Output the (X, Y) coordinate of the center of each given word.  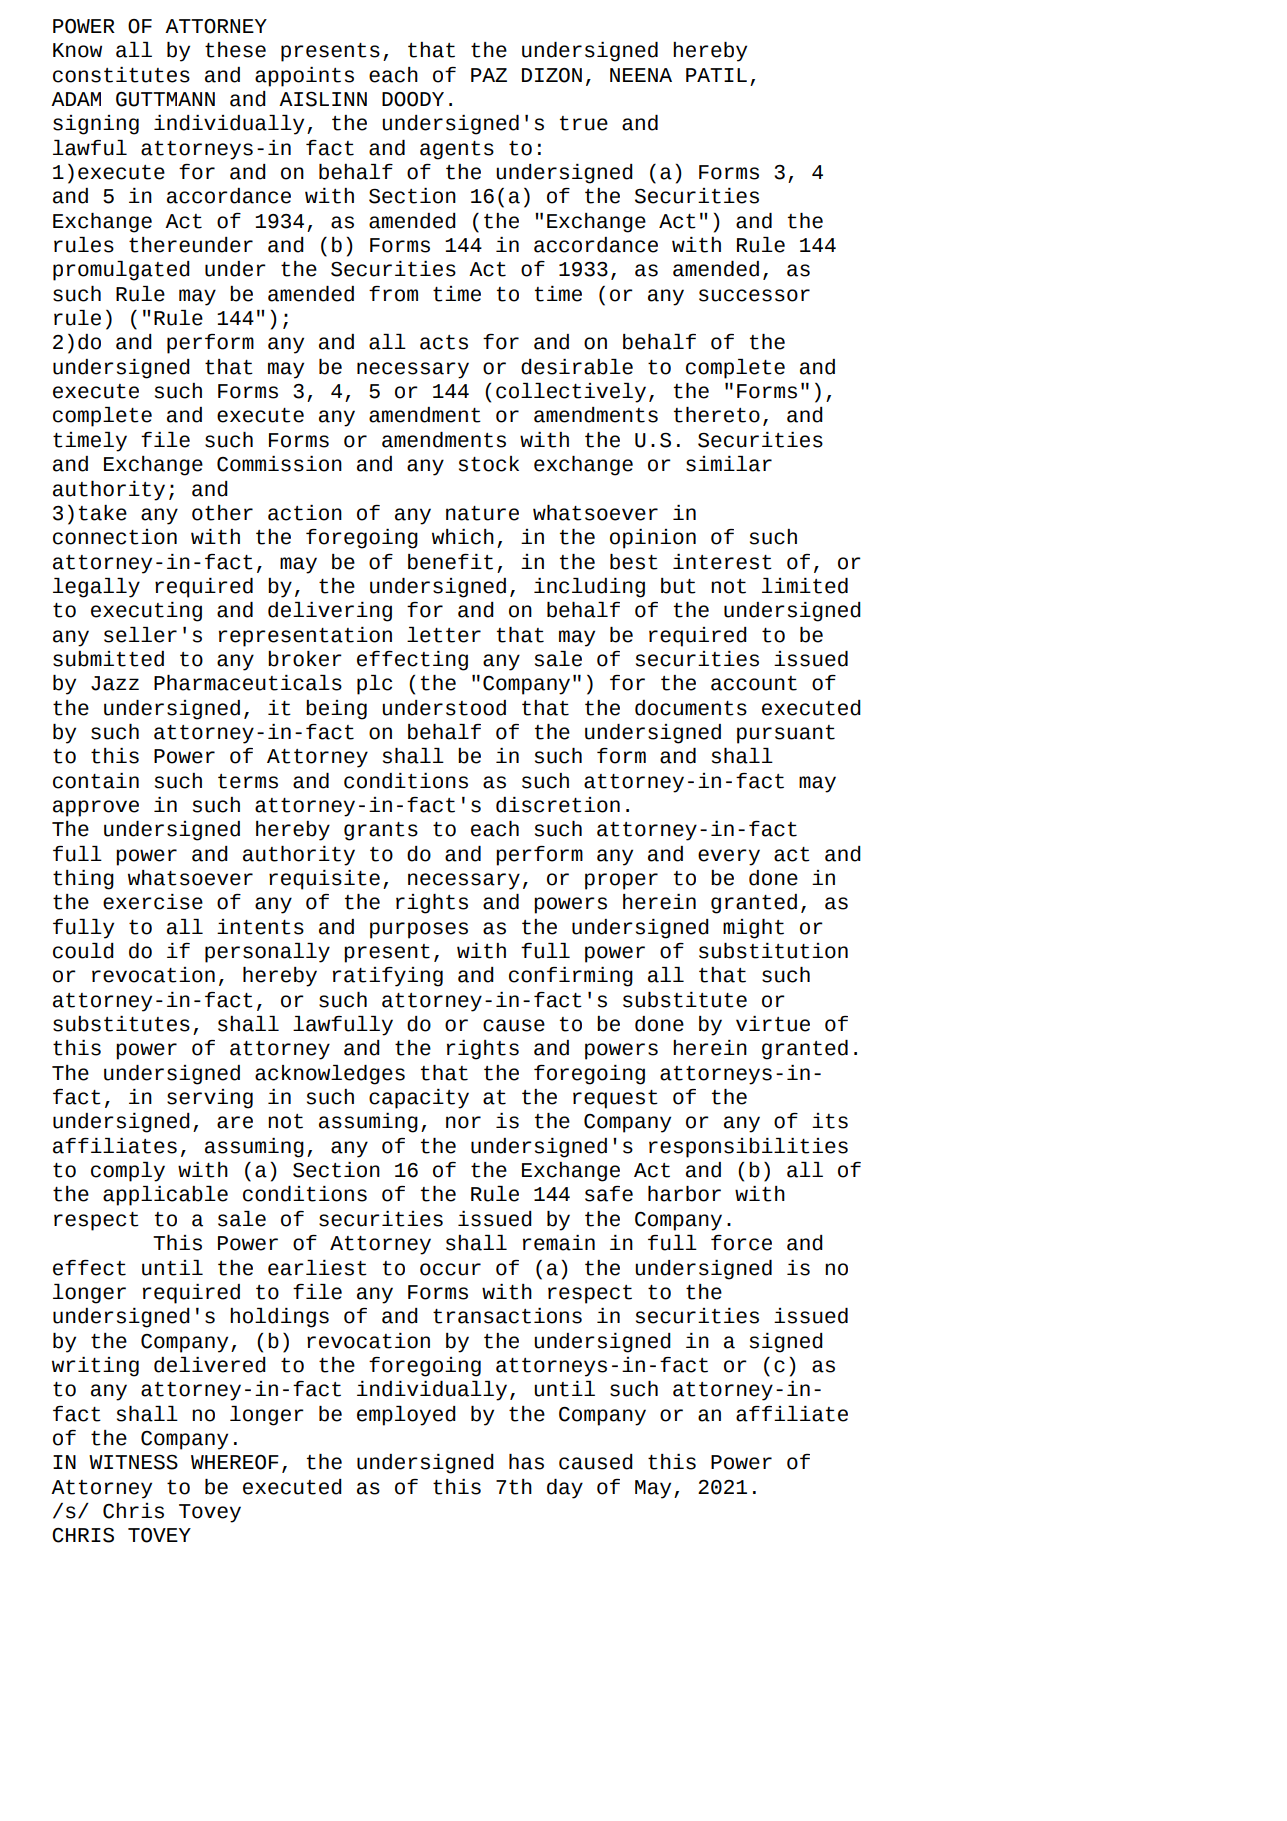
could (83, 951)
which (463, 537)
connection (115, 537)
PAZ (489, 75)
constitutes (121, 75)
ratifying (388, 977)
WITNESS (133, 1462)
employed (406, 1416)
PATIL (716, 75)
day (565, 1489)
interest (722, 562)
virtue (773, 1024)
